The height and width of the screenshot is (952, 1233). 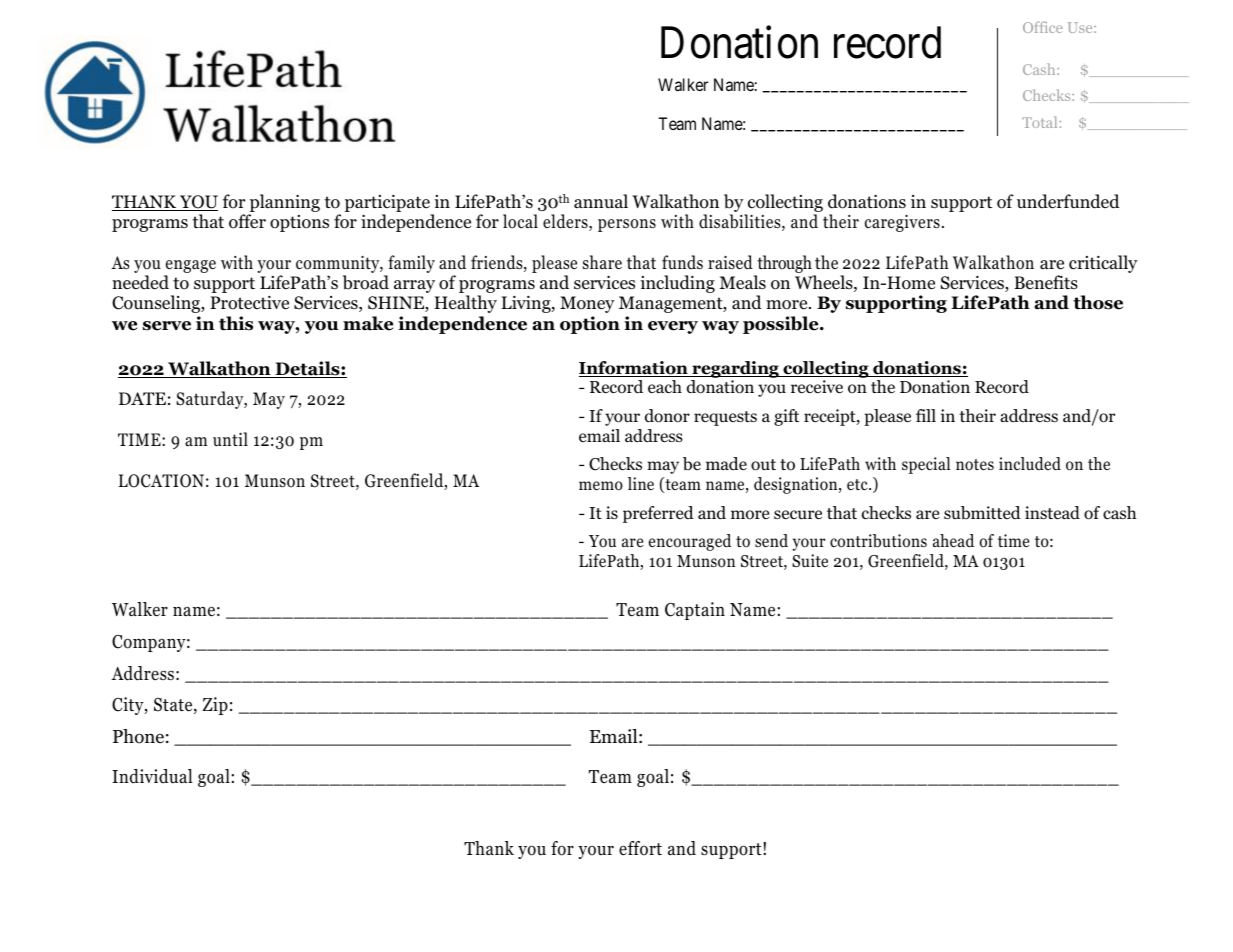 What do you see at coordinates (284, 204) in the screenshot?
I see `planning` at bounding box center [284, 204].
